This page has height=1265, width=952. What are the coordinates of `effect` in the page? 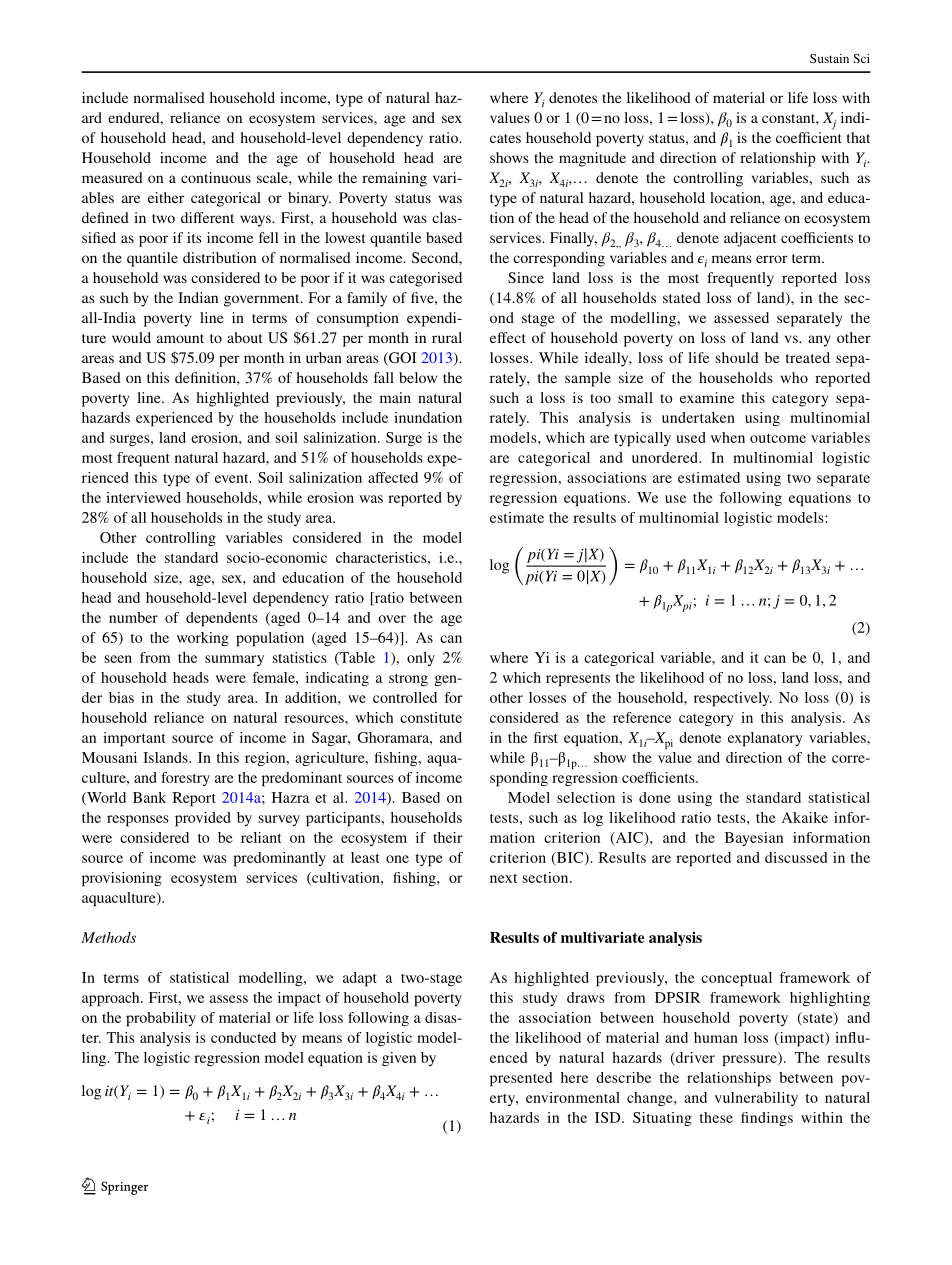 It's located at (508, 337).
